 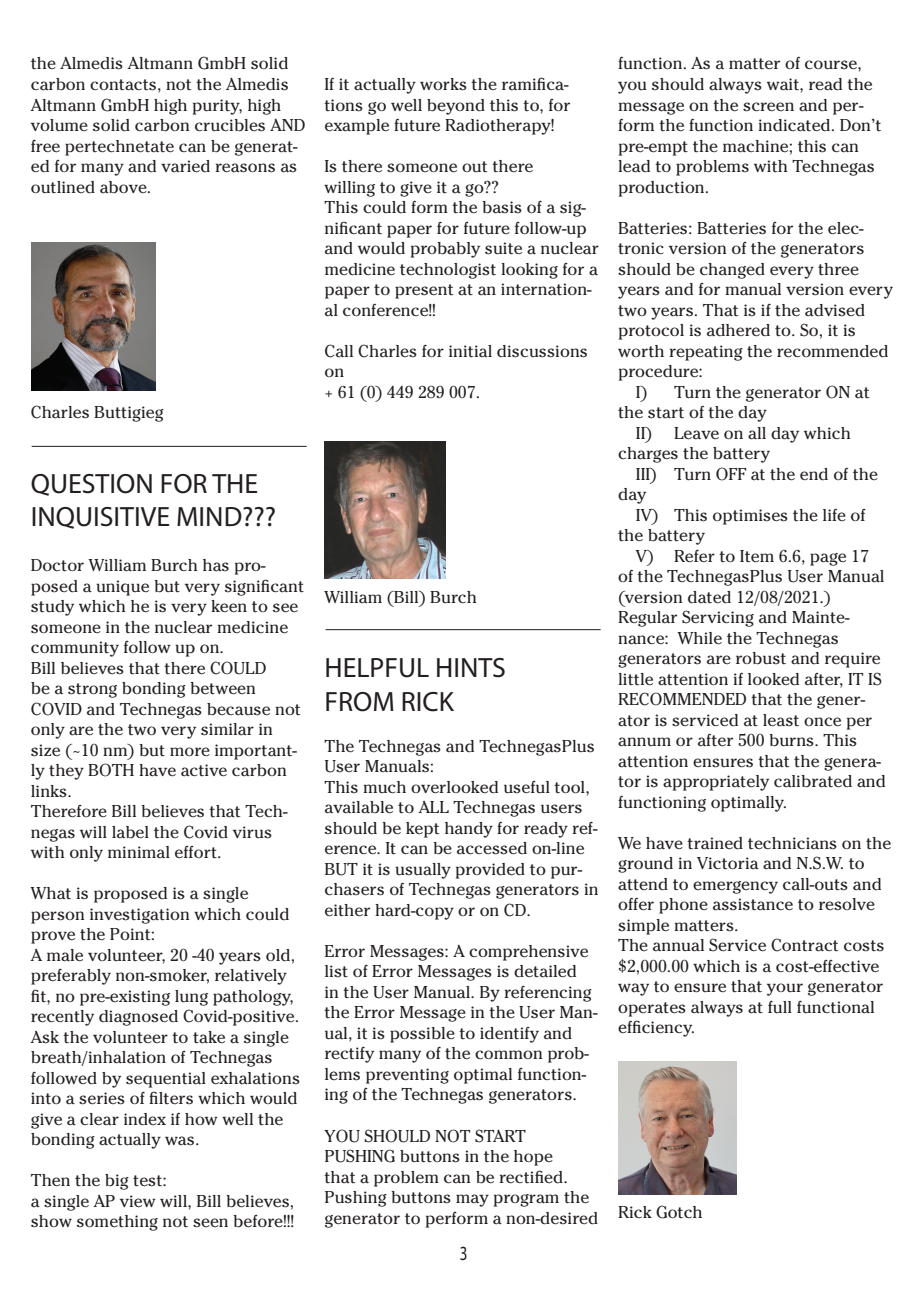 What do you see at coordinates (471, 668) in the page?
I see `HINTS` at bounding box center [471, 668].
